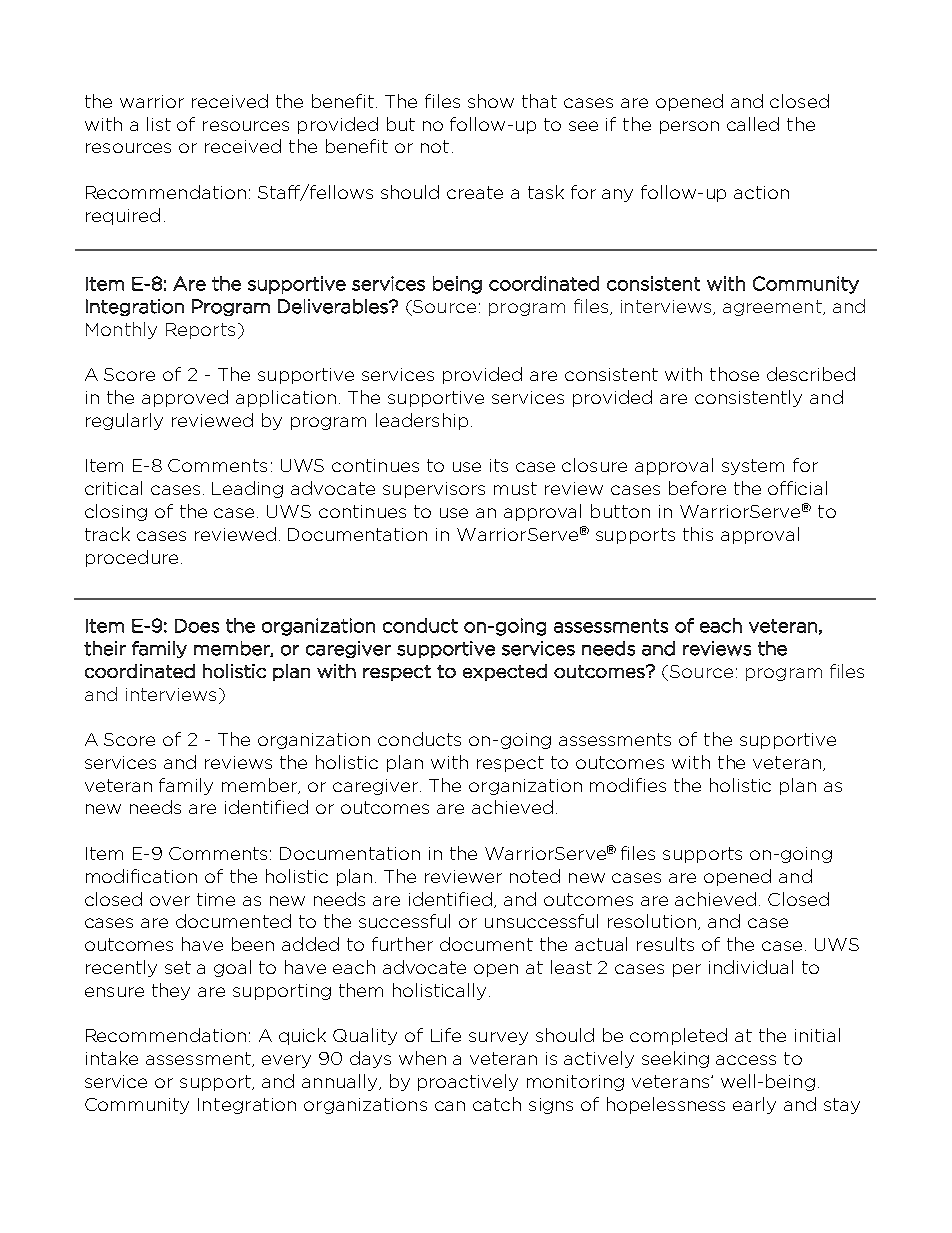 The width and height of the image is (952, 1233). Describe the element at coordinates (123, 216) in the image. I see `required` at that location.
